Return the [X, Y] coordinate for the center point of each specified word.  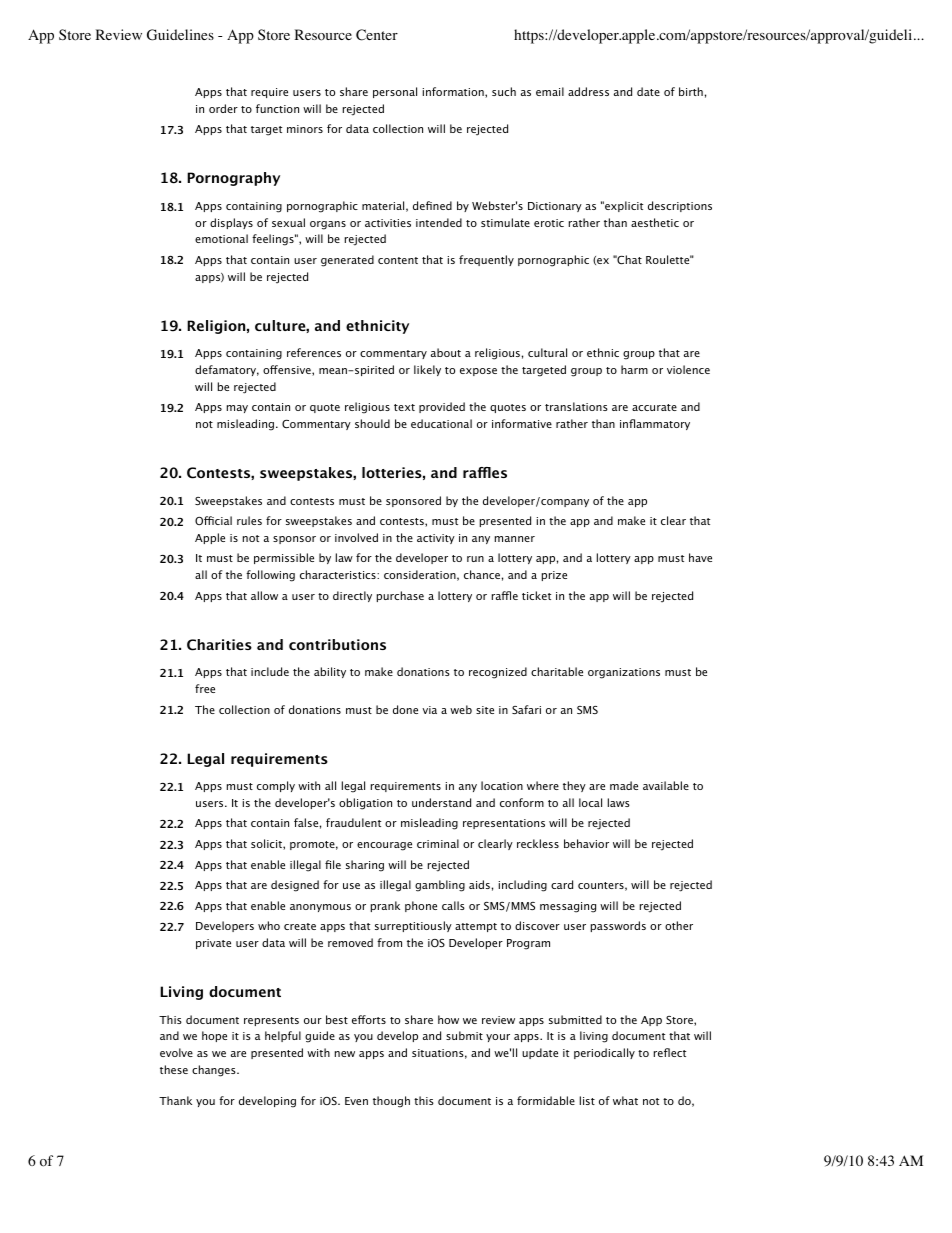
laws [619, 802]
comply [276, 786]
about [446, 352]
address [588, 91]
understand [441, 802]
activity [436, 539]
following [270, 576]
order [223, 108]
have [700, 557]
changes [215, 1071]
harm [634, 369]
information [454, 92]
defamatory [227, 370]
